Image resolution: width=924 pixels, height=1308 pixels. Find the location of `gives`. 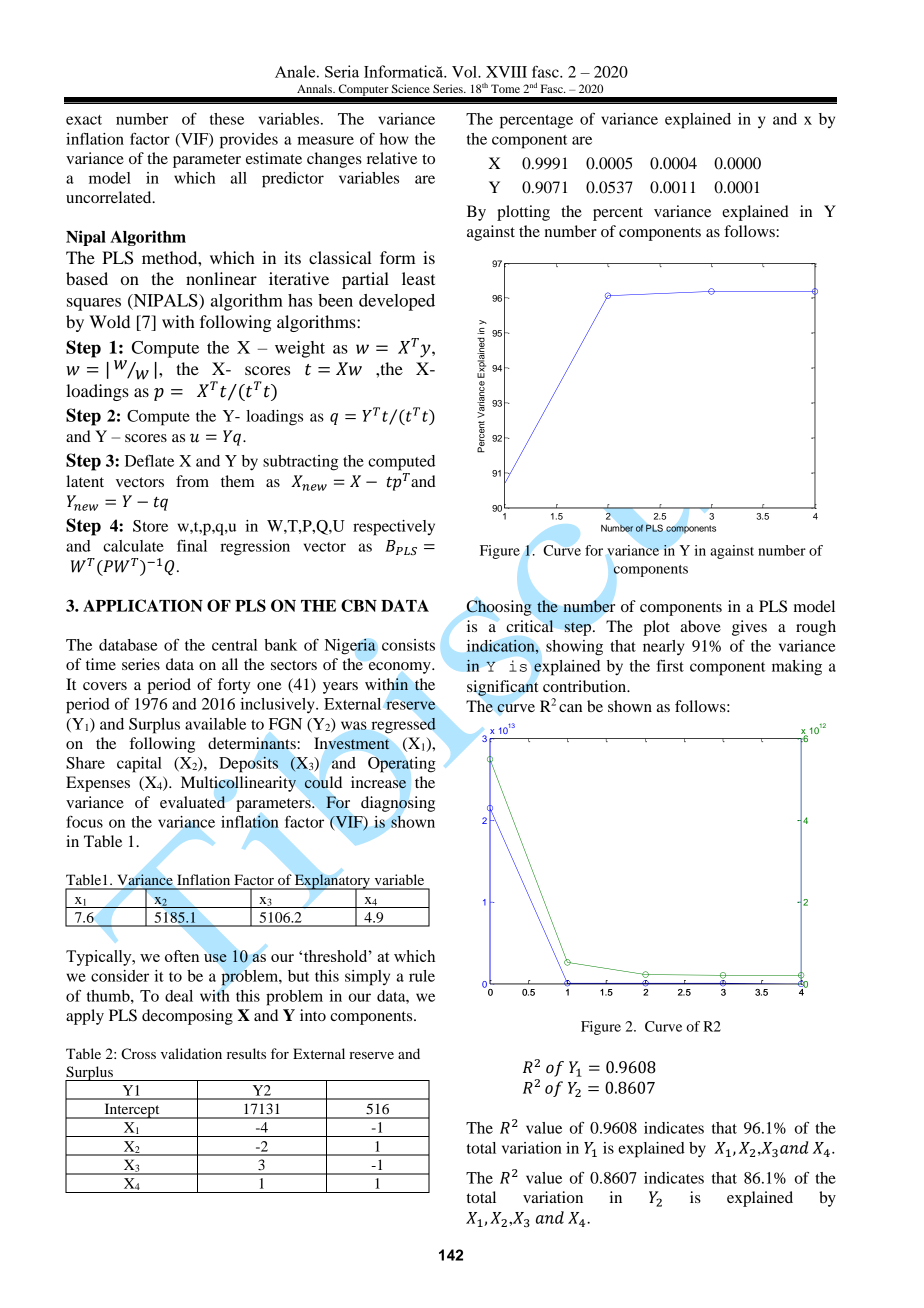

gives is located at coordinates (749, 628).
